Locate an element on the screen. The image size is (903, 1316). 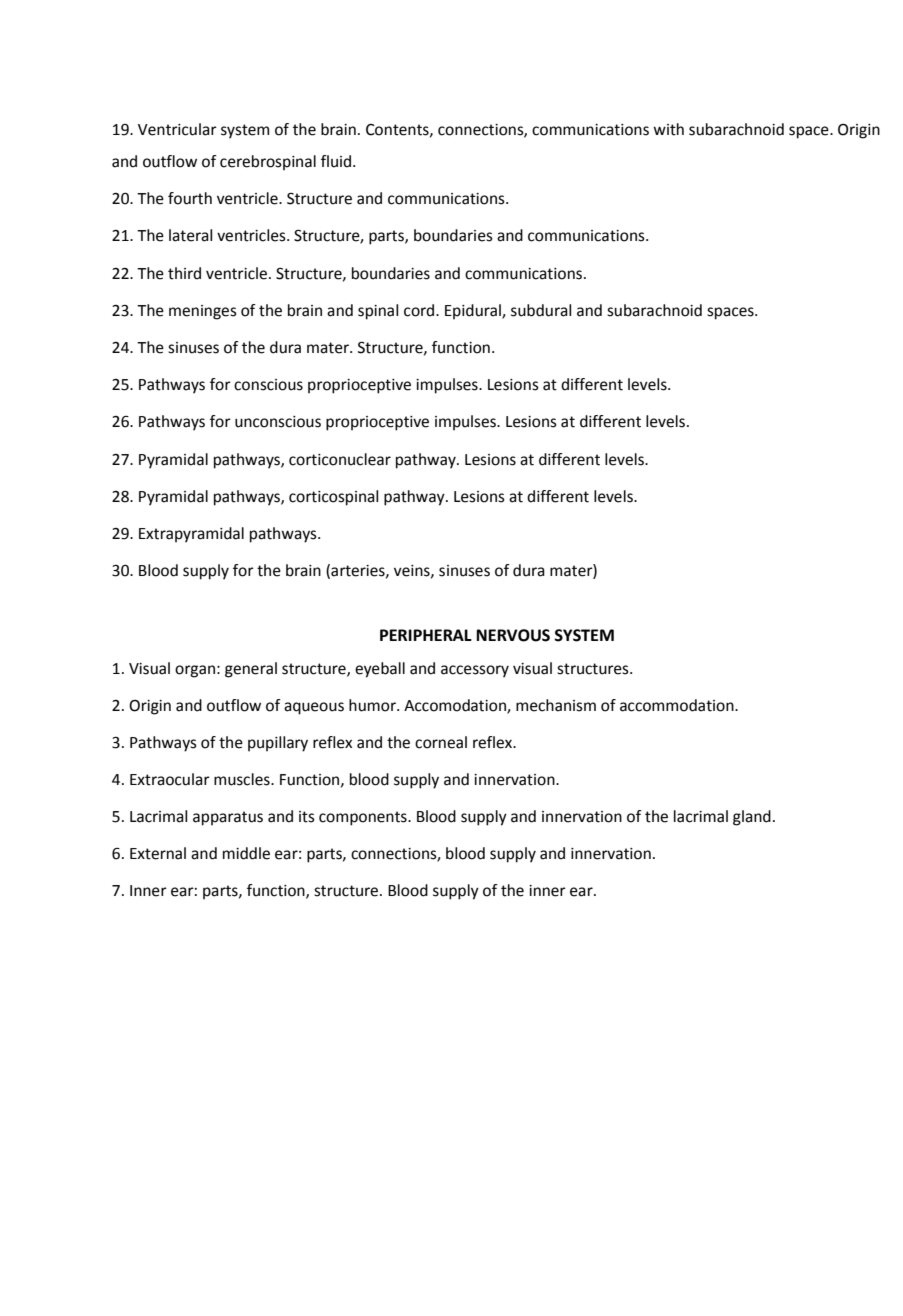
Ventricular is located at coordinates (177, 129).
